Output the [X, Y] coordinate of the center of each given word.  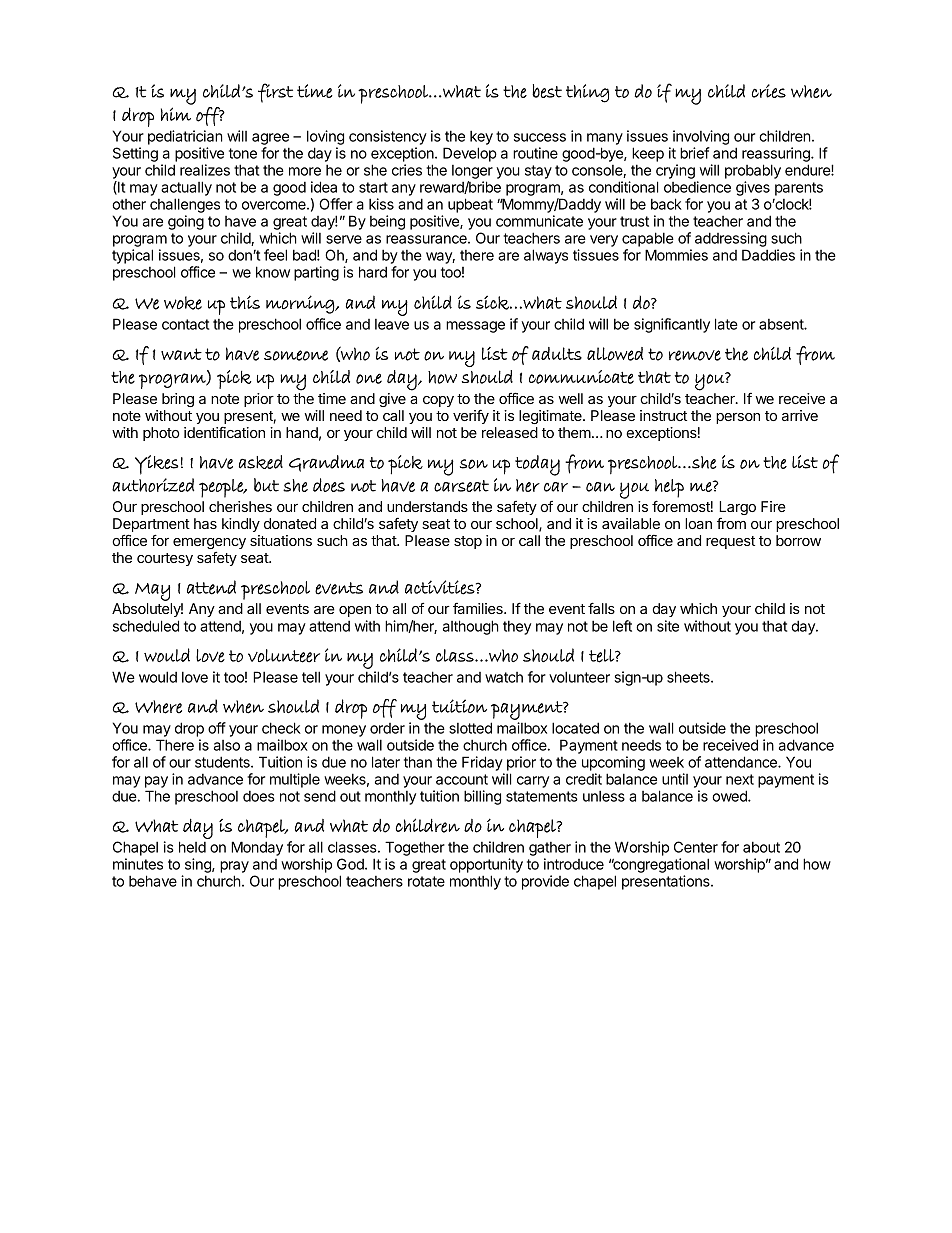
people [222, 488]
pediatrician [185, 137]
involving [701, 137]
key [481, 137]
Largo [737, 509]
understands [427, 506]
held [192, 847]
